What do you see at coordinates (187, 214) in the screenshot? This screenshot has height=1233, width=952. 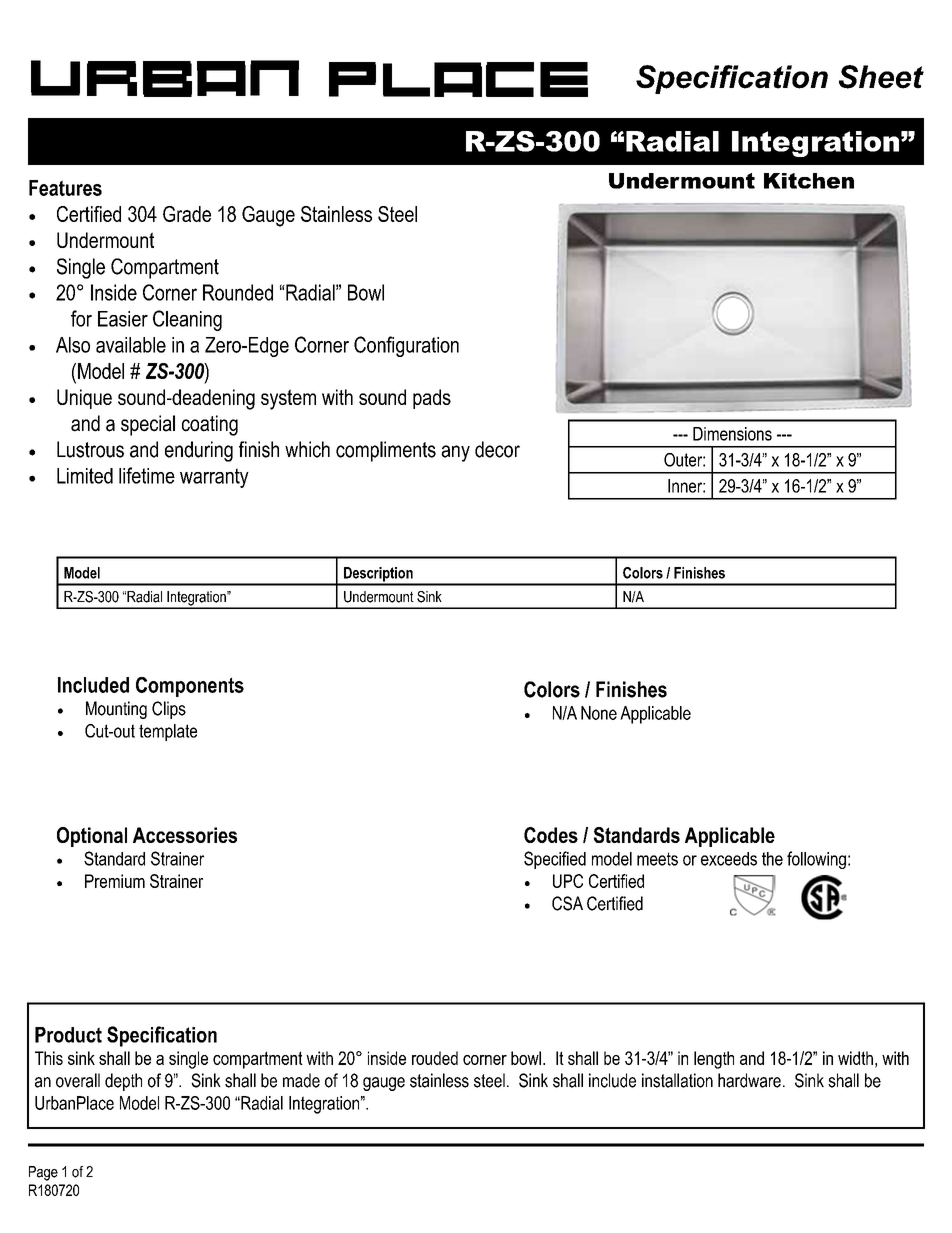 I see `Grade` at bounding box center [187, 214].
